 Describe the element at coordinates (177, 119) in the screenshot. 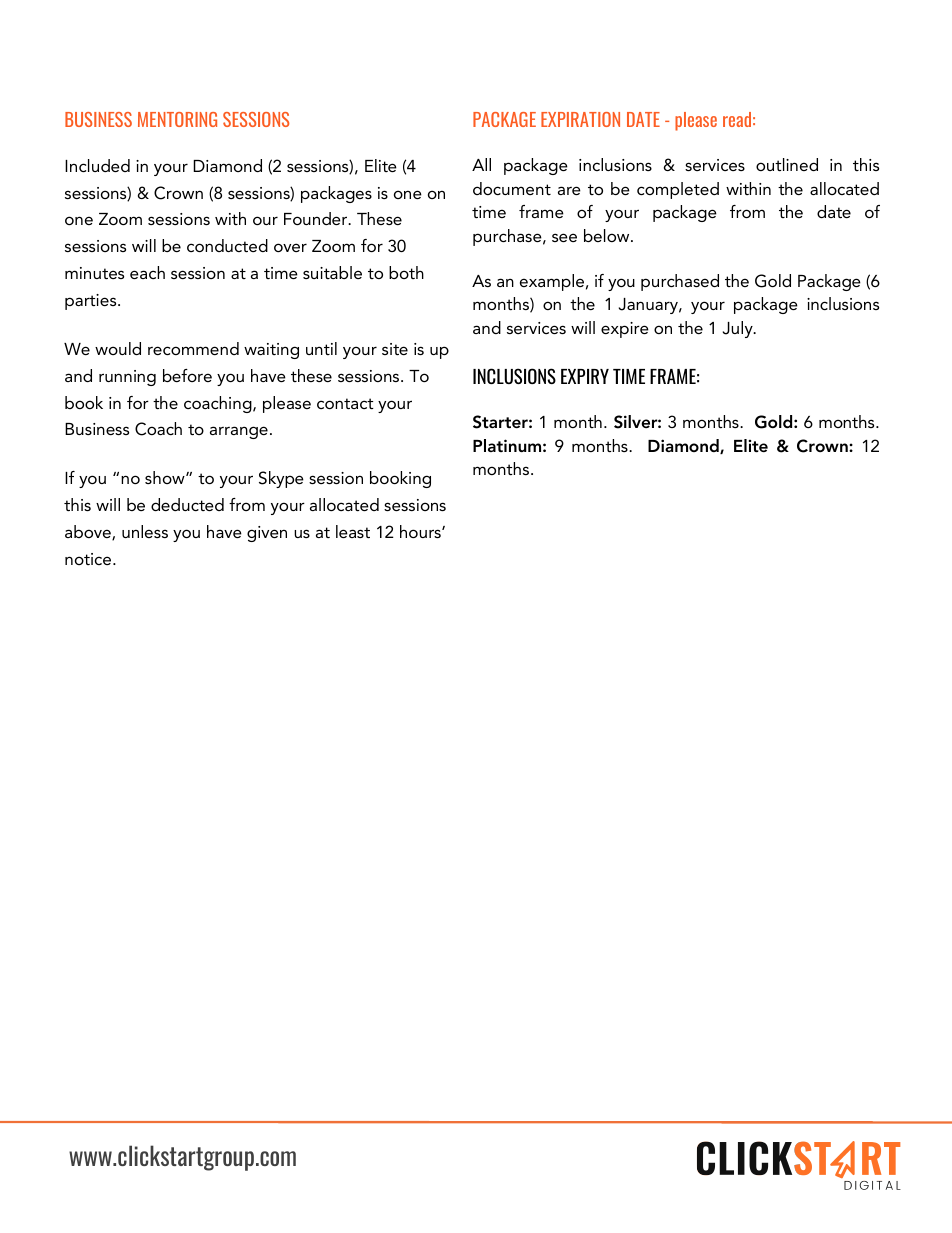

I see `MENTORING` at that location.
